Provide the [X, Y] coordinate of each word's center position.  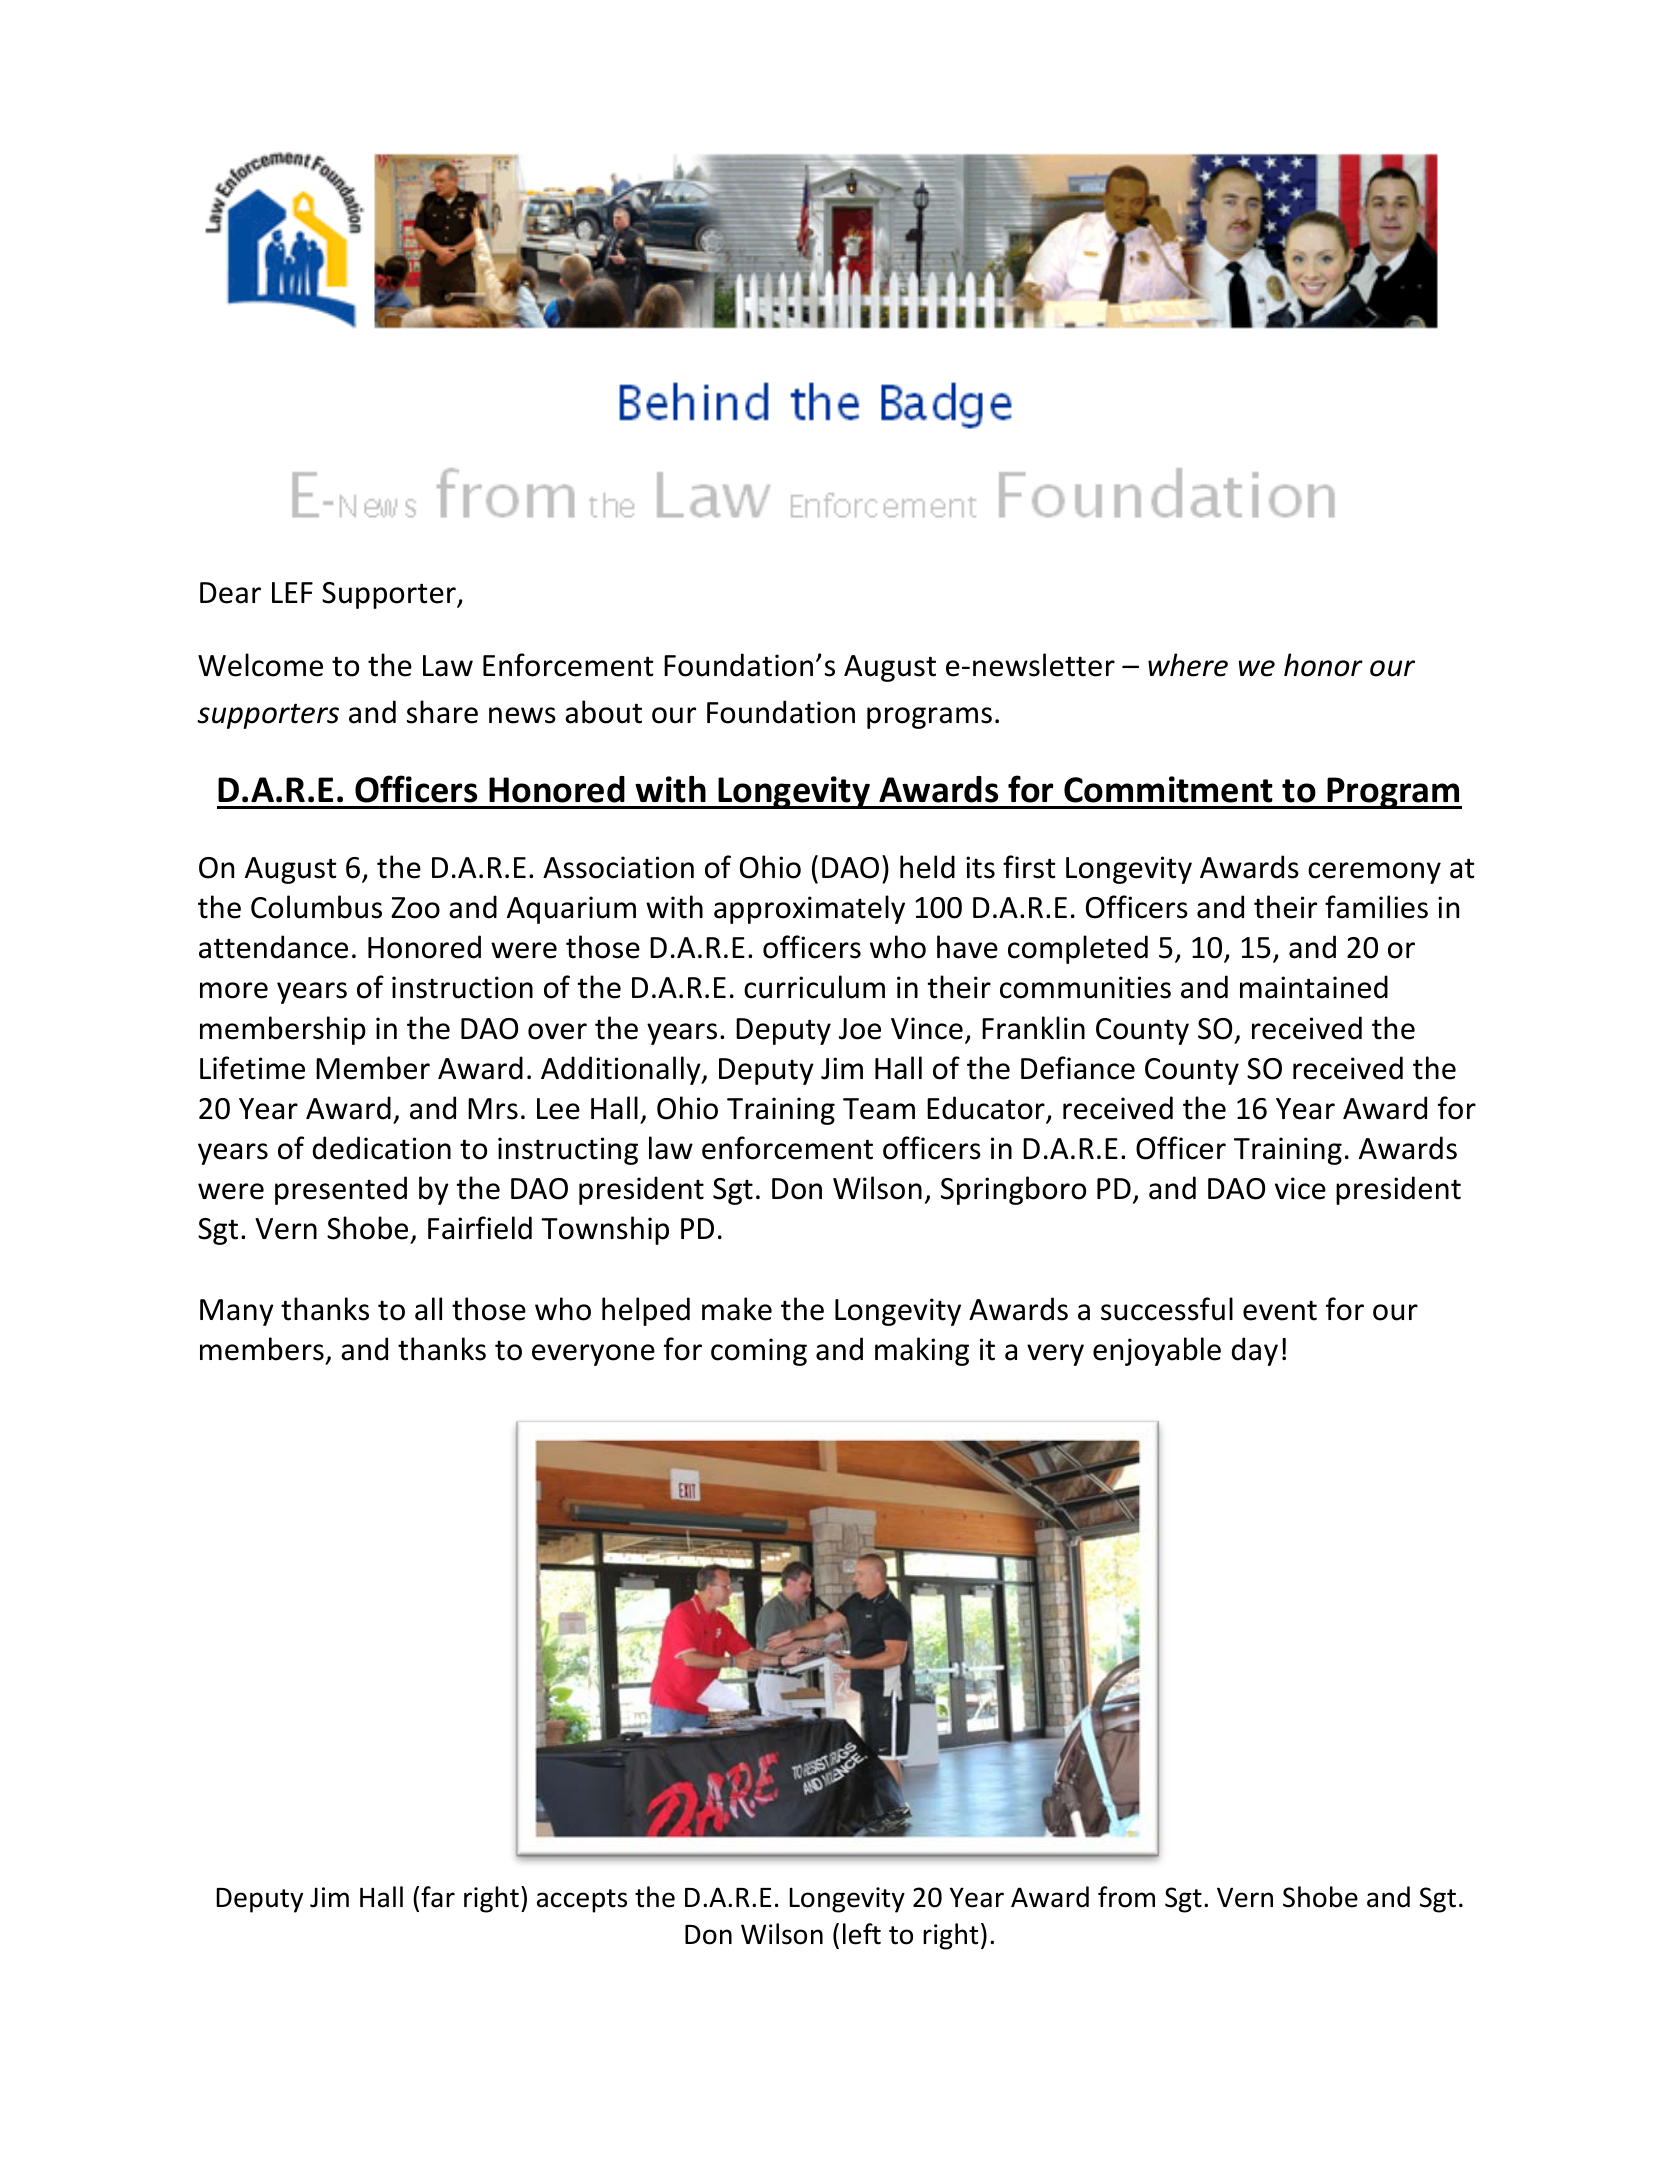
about [603, 712]
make [737, 1309]
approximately [809, 909]
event [1280, 1310]
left [862, 1934]
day [1255, 1351]
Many [237, 1312]
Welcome [260, 665]
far [438, 1897]
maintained [1314, 987]
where [1188, 665]
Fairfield [480, 1228]
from [1126, 1897]
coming [759, 1352]
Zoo [415, 908]
